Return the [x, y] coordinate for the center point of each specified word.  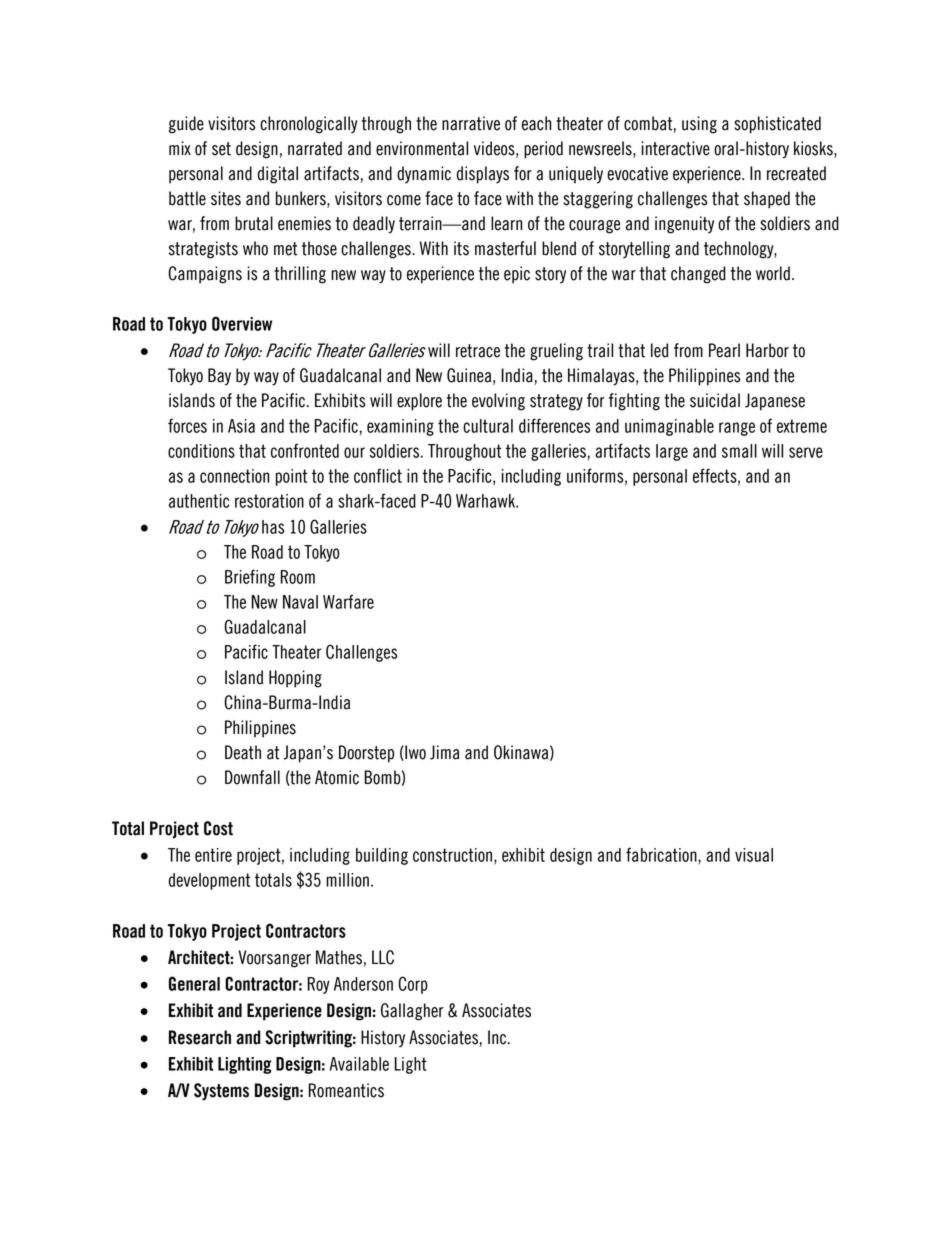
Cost [218, 828]
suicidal [715, 400]
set [221, 149]
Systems [221, 1092]
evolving [498, 402]
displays [483, 175]
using [699, 125]
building [382, 856]
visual [754, 855]
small [739, 451]
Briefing [250, 578]
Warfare [348, 601]
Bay [219, 377]
